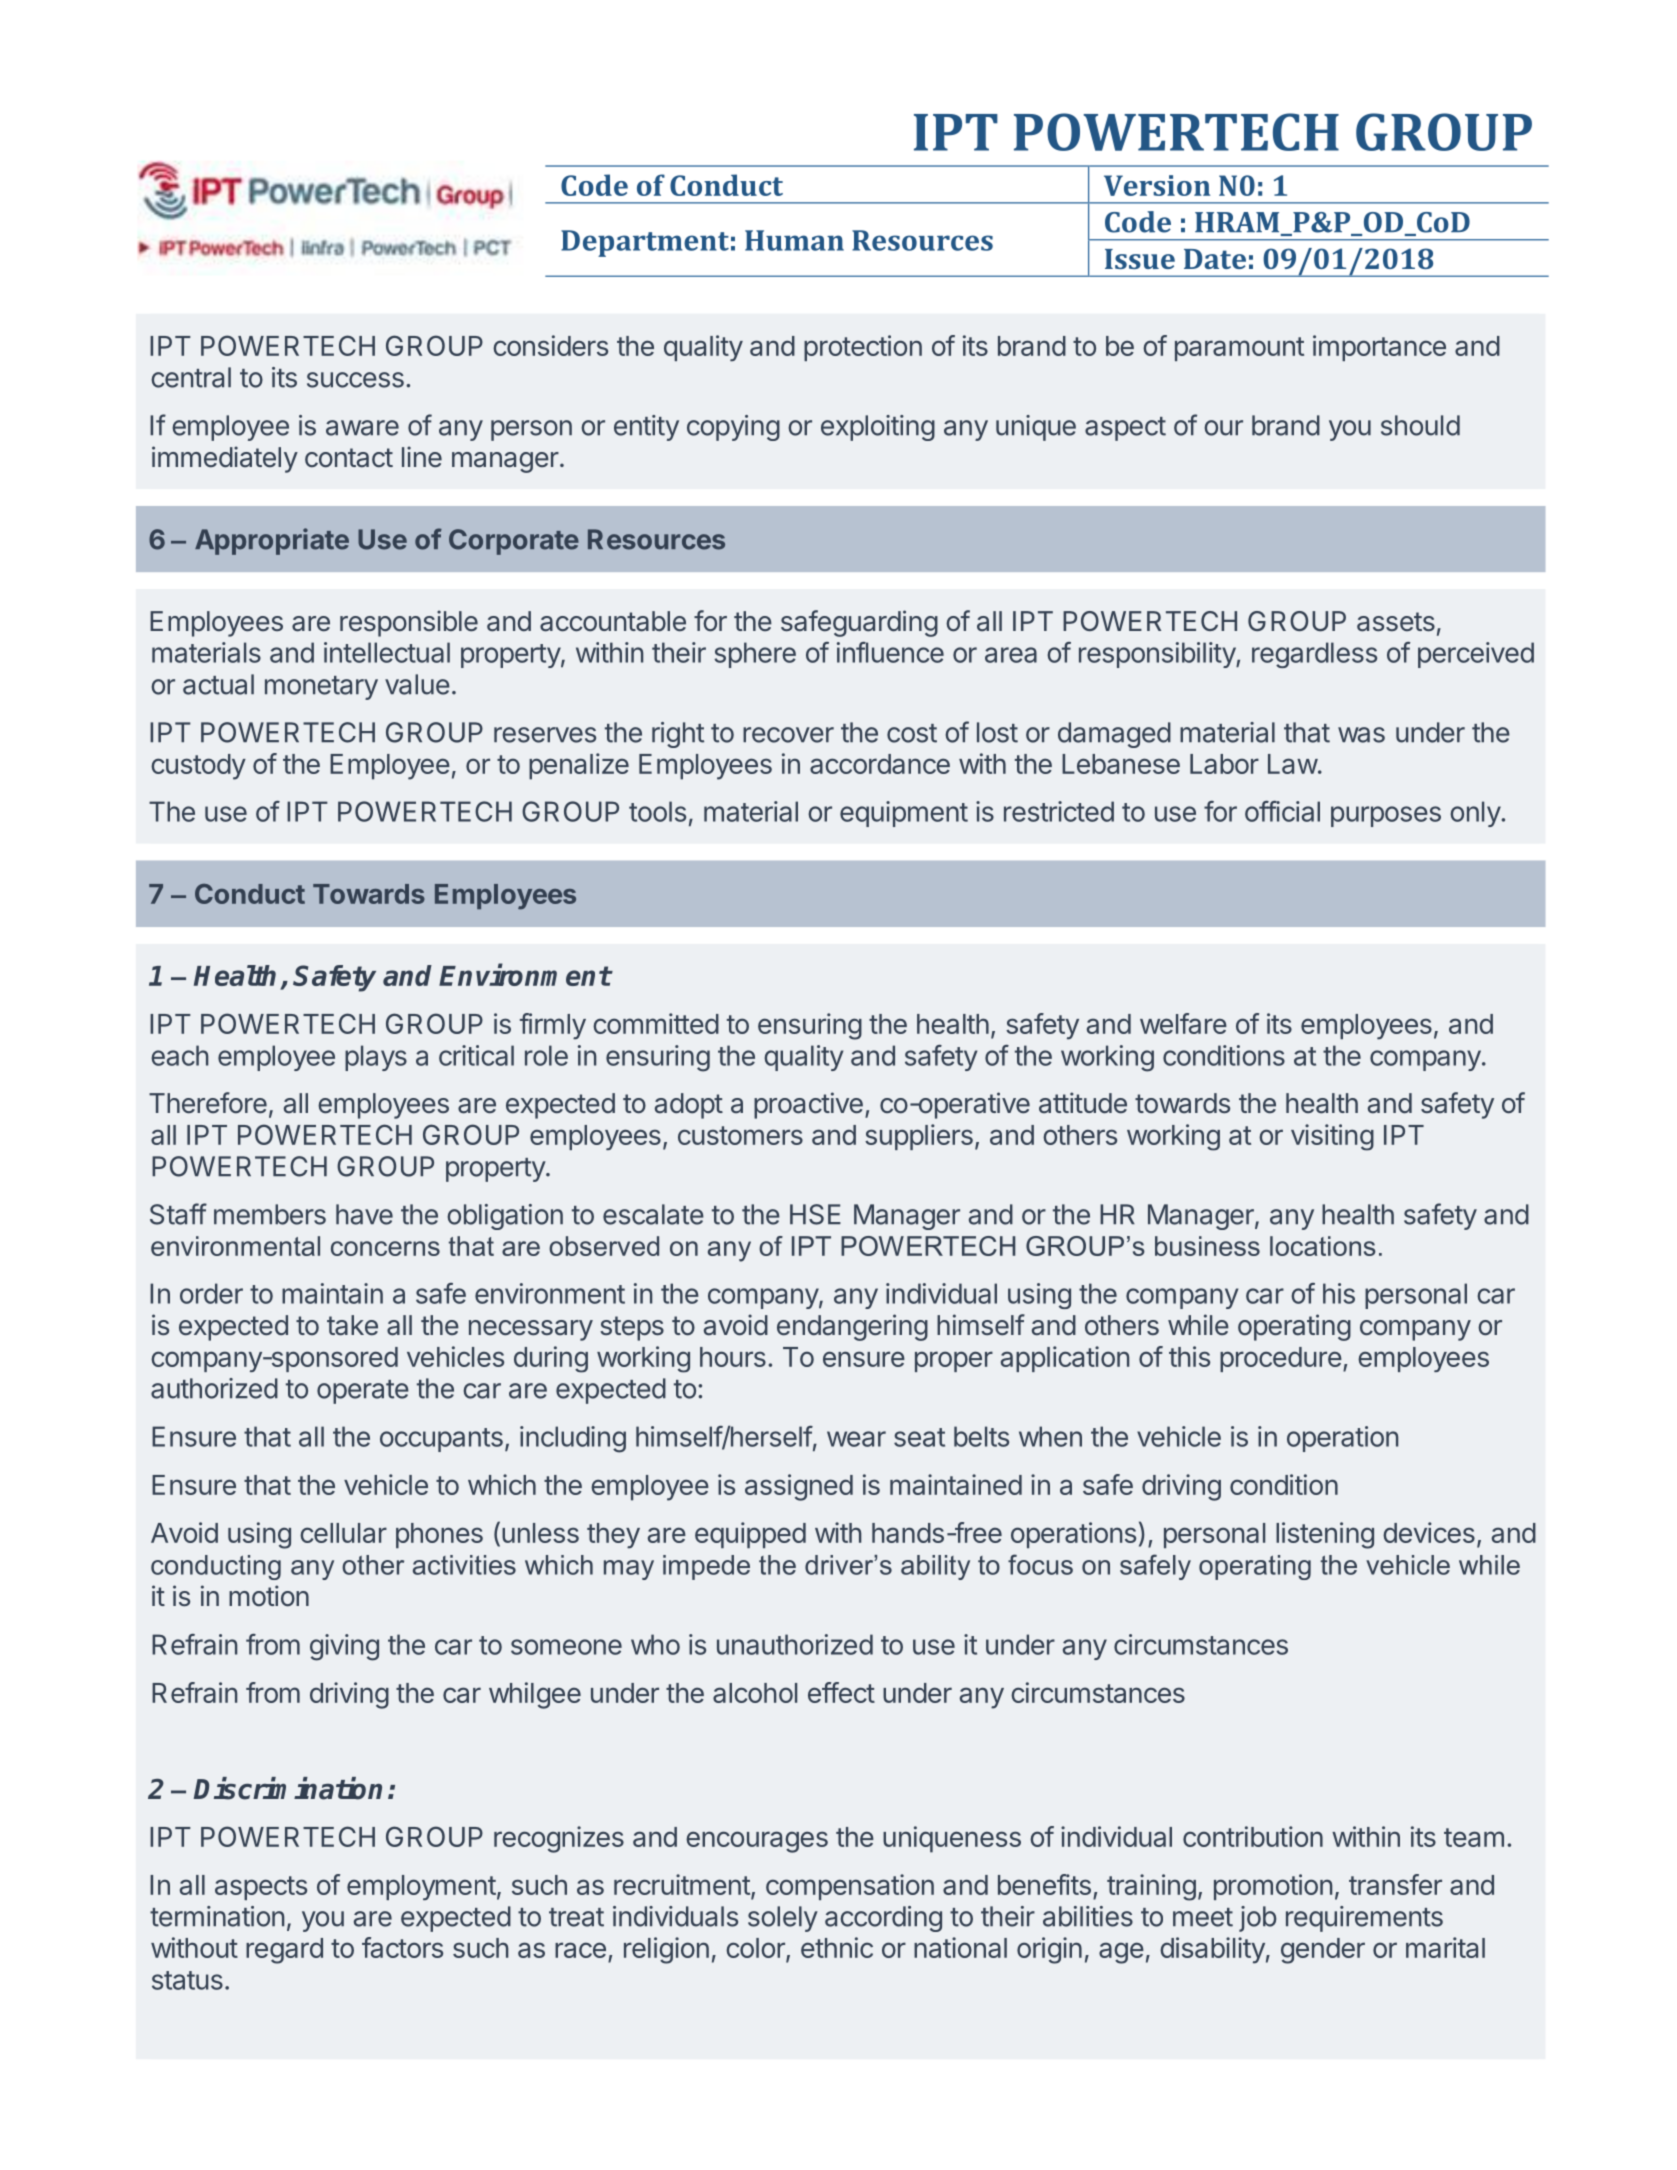 The width and height of the document is (1677, 2170). Describe the element at coordinates (363, 1392) in the document. I see `operate` at that location.
